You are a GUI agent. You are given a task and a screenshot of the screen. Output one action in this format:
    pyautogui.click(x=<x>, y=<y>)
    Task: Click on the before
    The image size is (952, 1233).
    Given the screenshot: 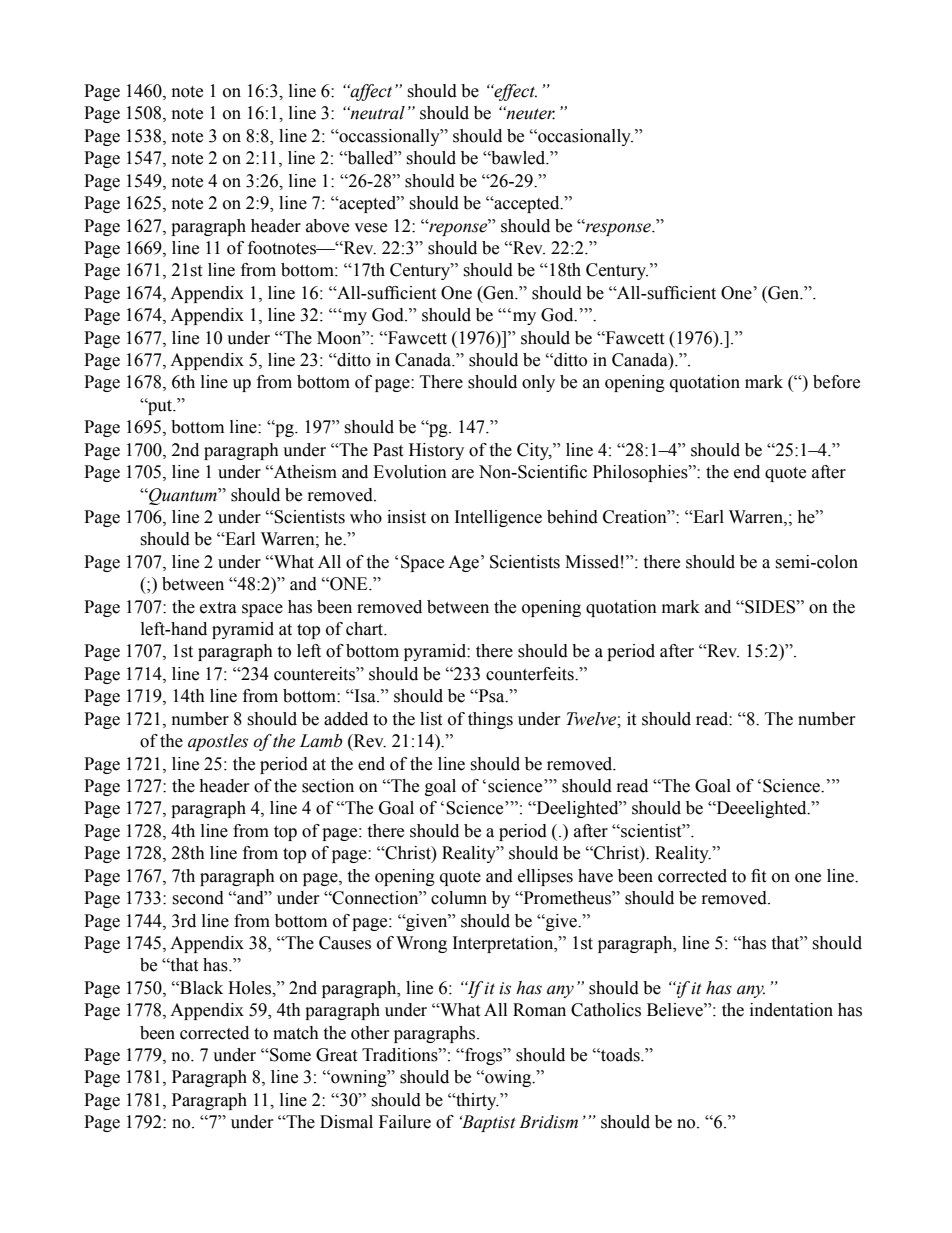 What is the action you would take?
    pyautogui.click(x=836, y=382)
